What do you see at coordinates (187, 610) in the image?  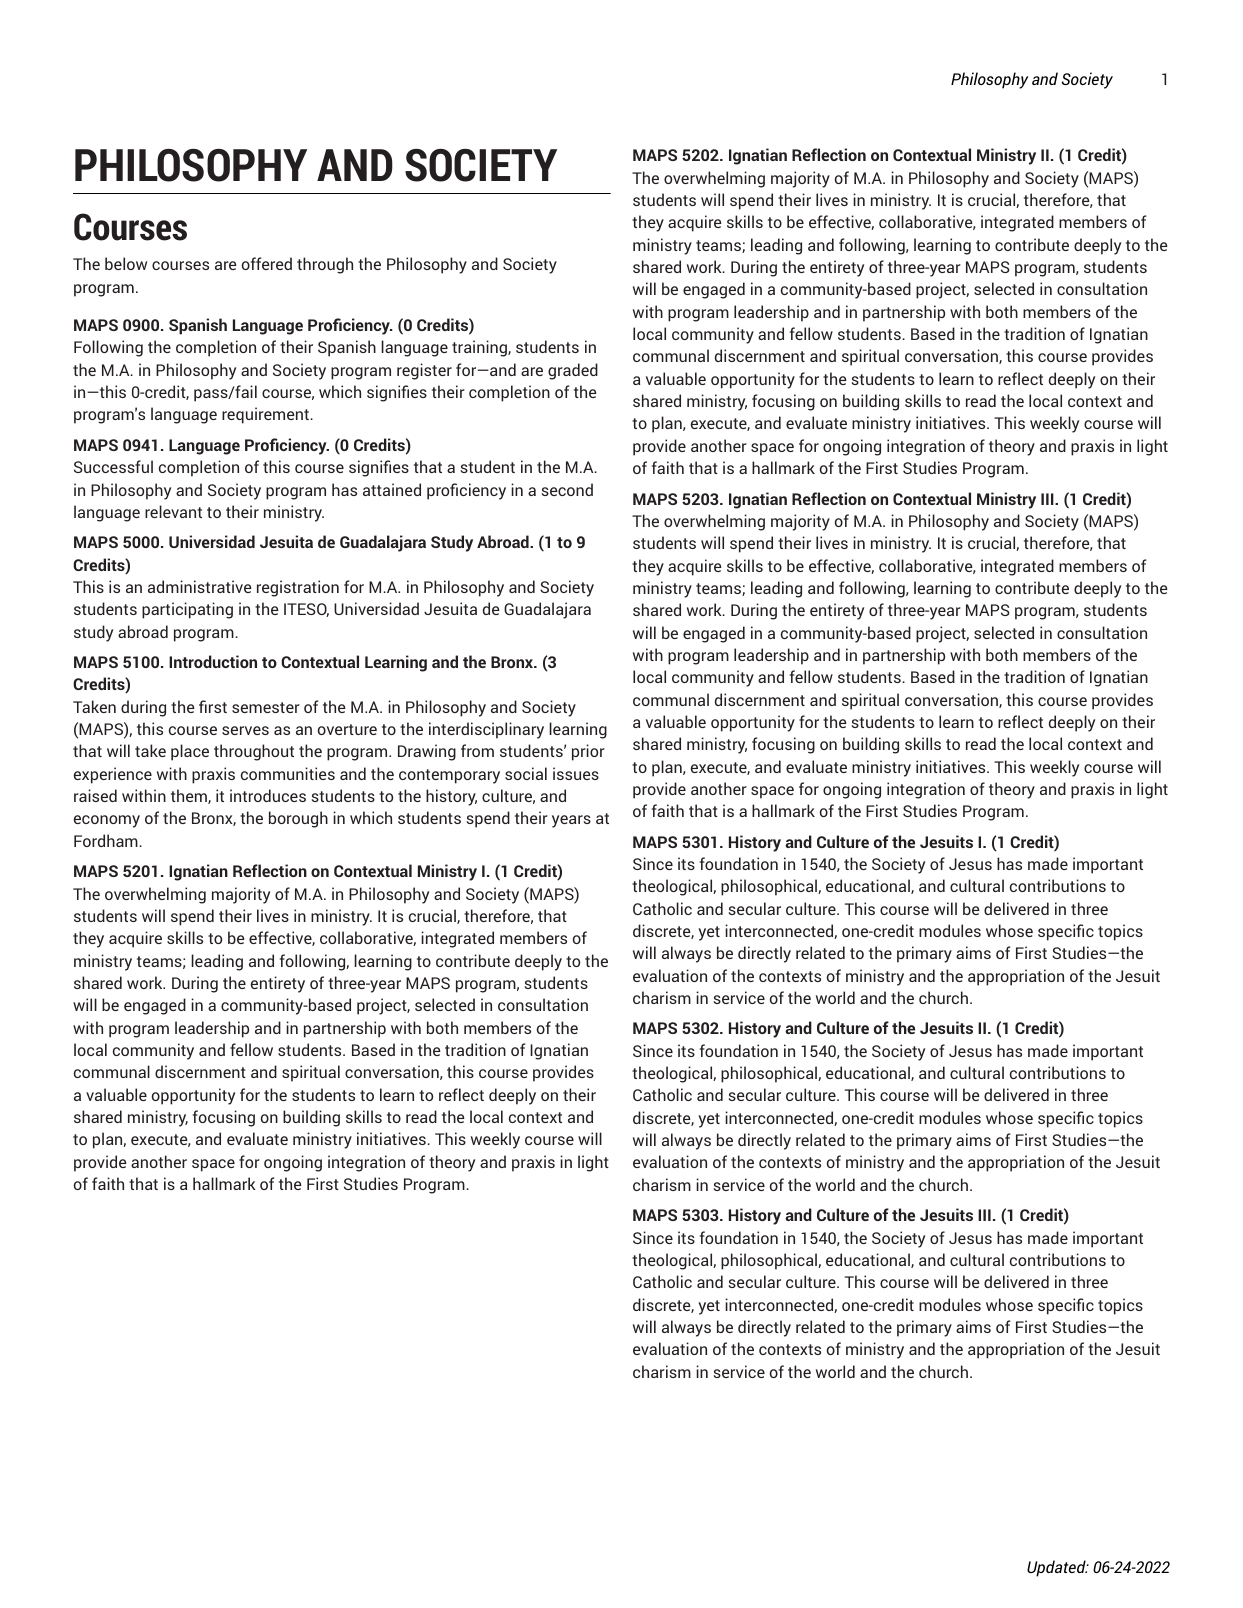 I see `participating` at bounding box center [187, 610].
